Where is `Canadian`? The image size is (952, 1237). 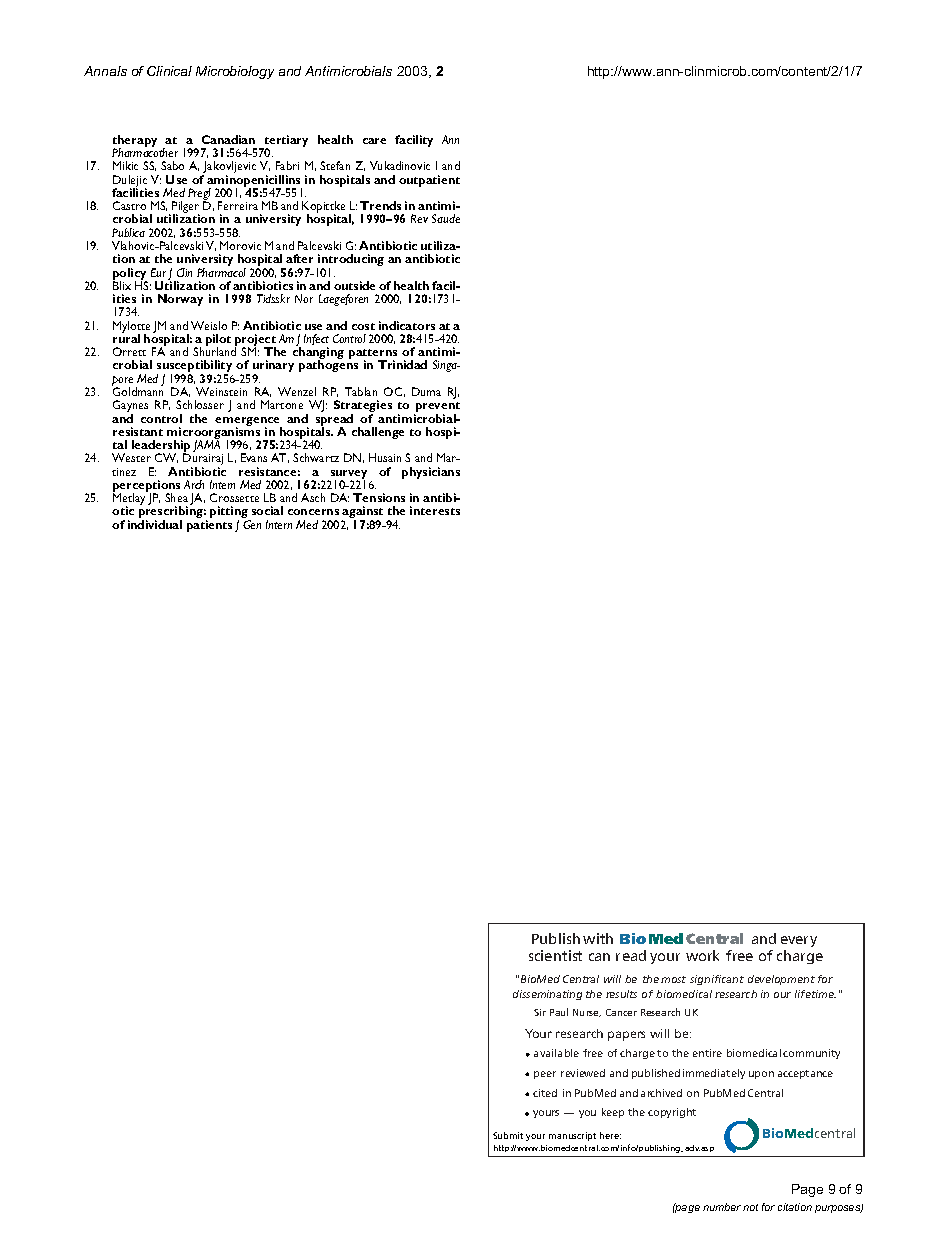
Canadian is located at coordinates (228, 139).
